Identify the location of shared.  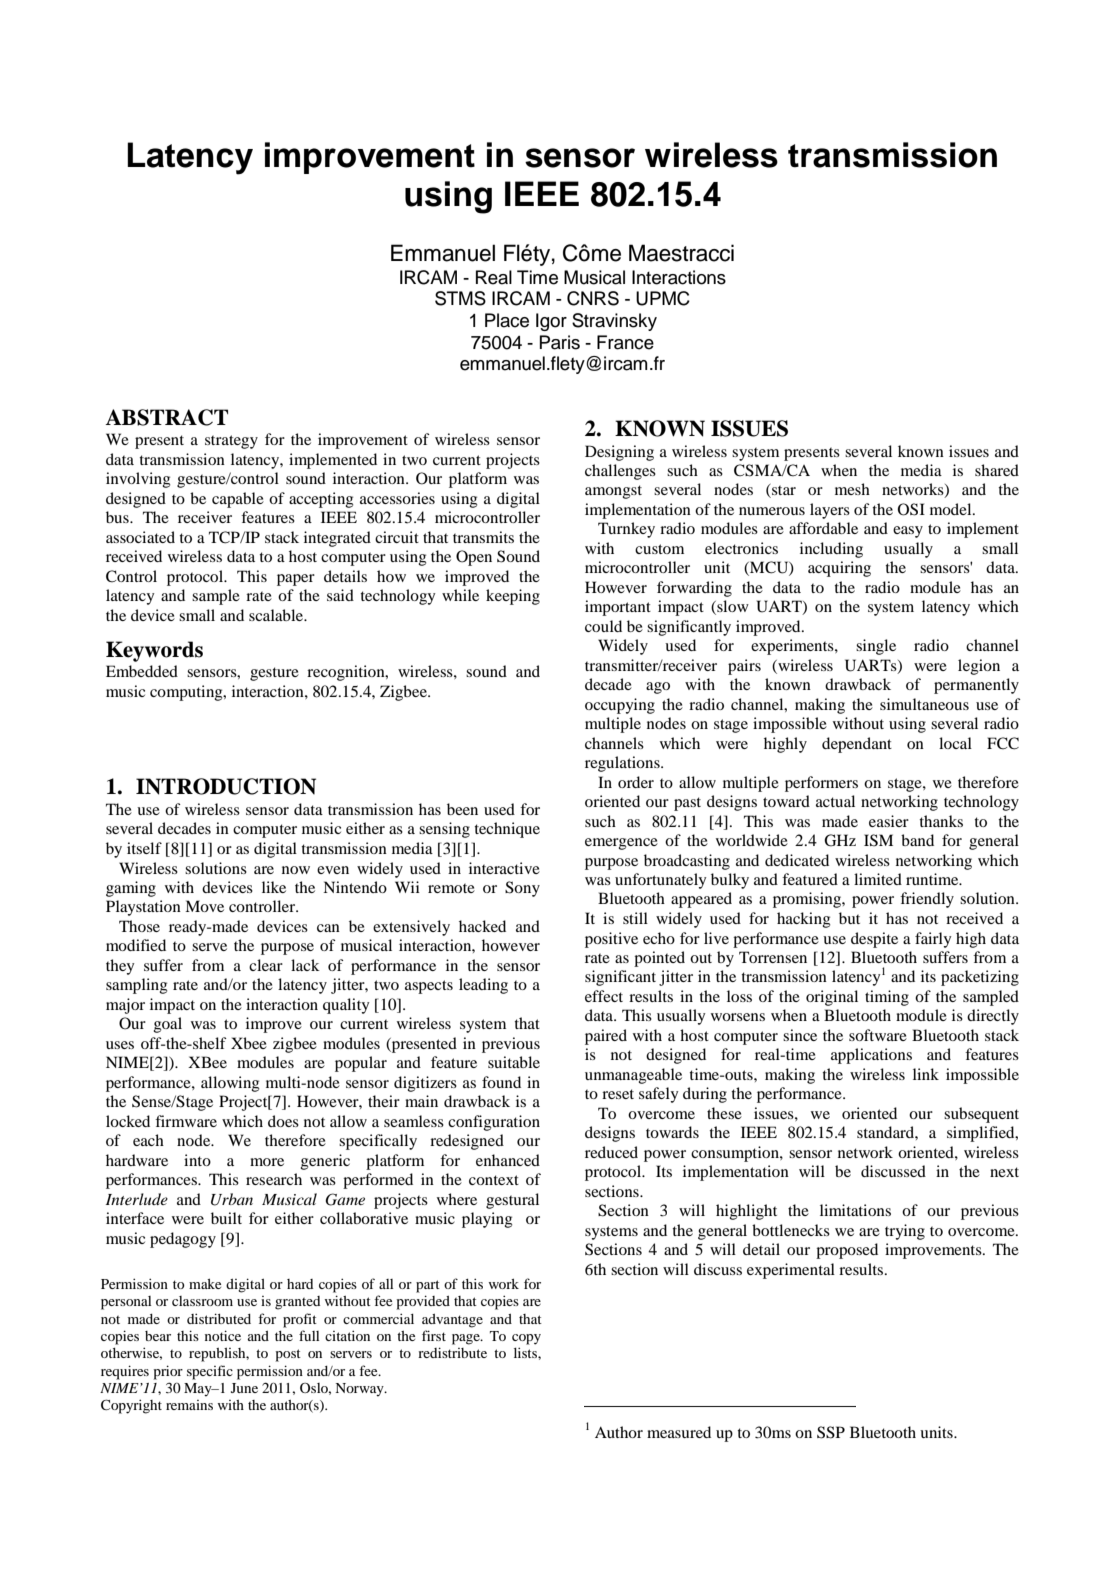
(997, 470).
